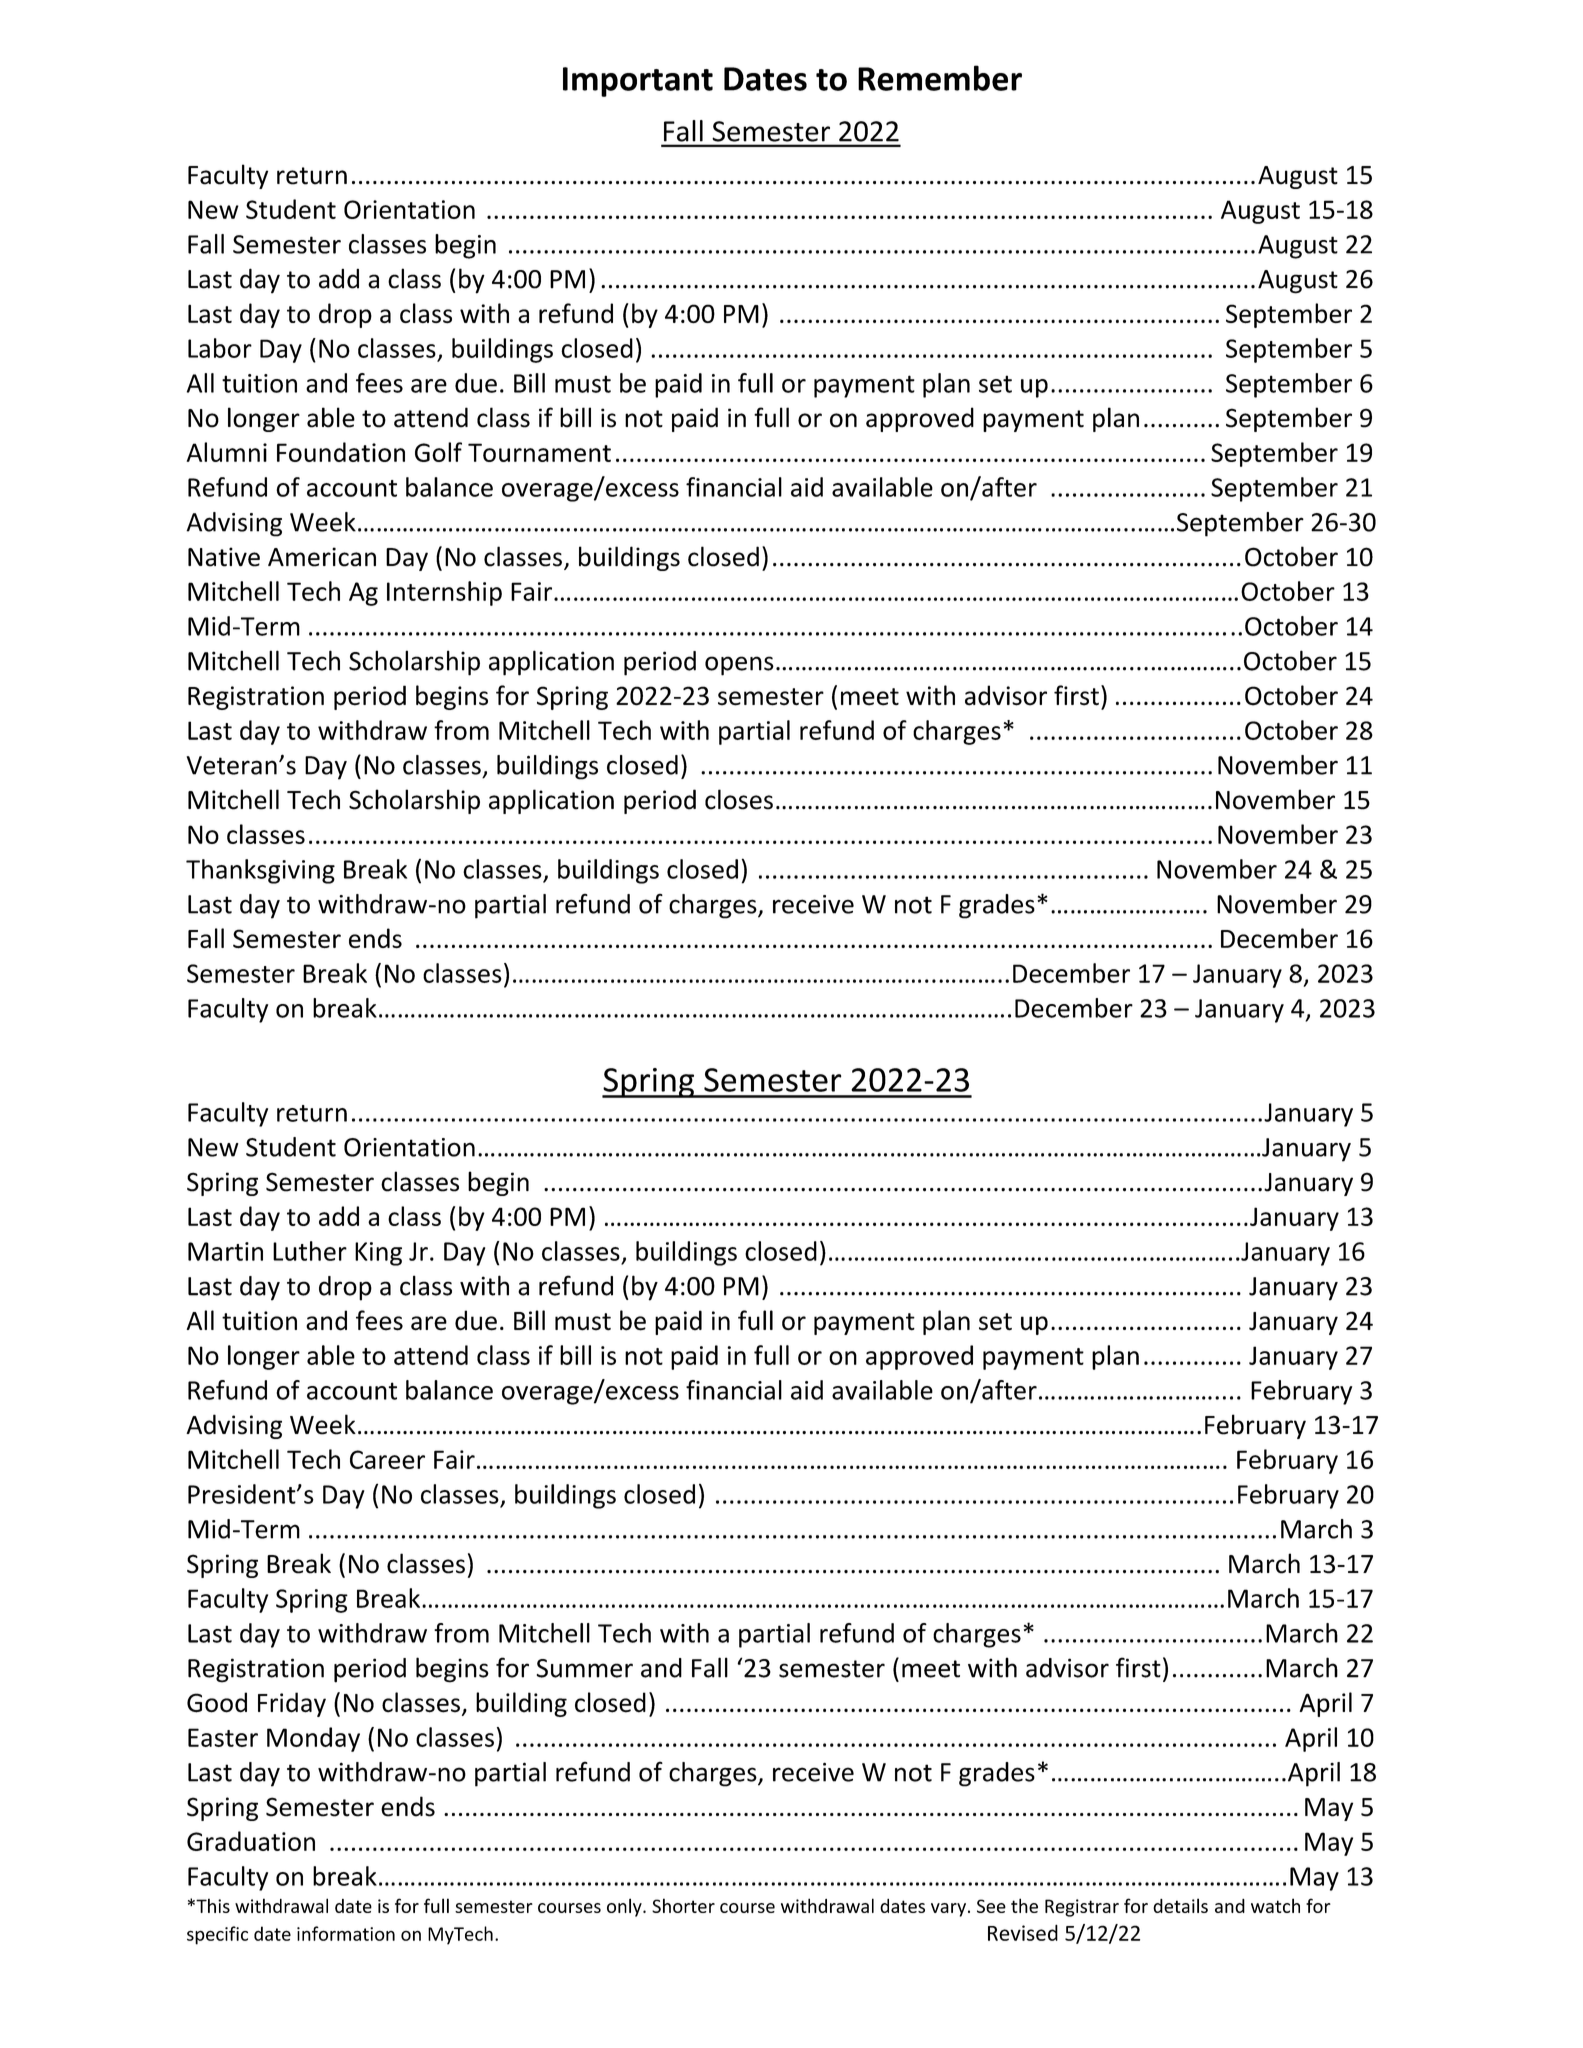 The height and width of the screenshot is (2048, 1583). Describe the element at coordinates (638, 82) in the screenshot. I see `Important` at that location.
